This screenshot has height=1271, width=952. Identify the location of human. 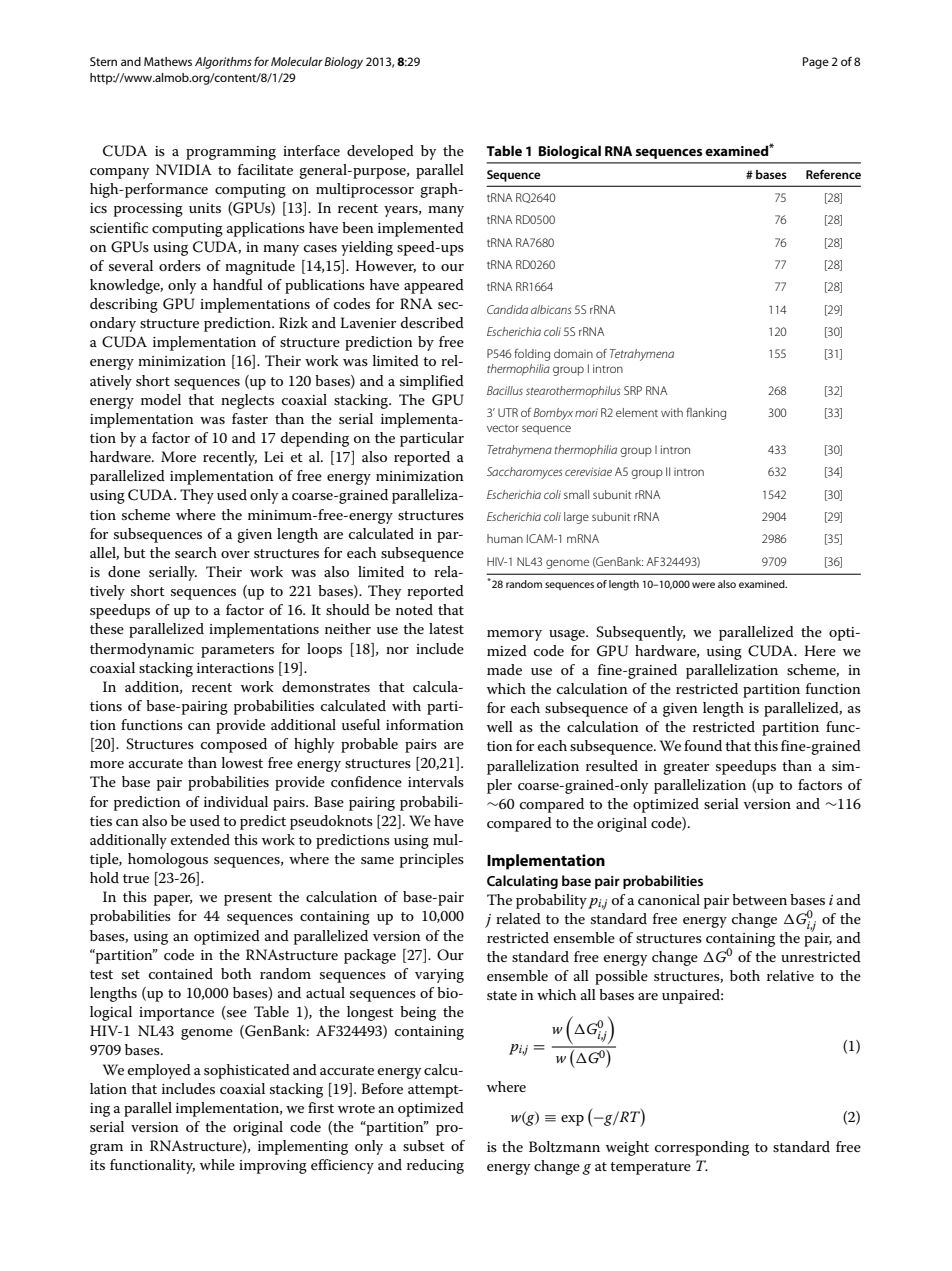
(505, 538).
